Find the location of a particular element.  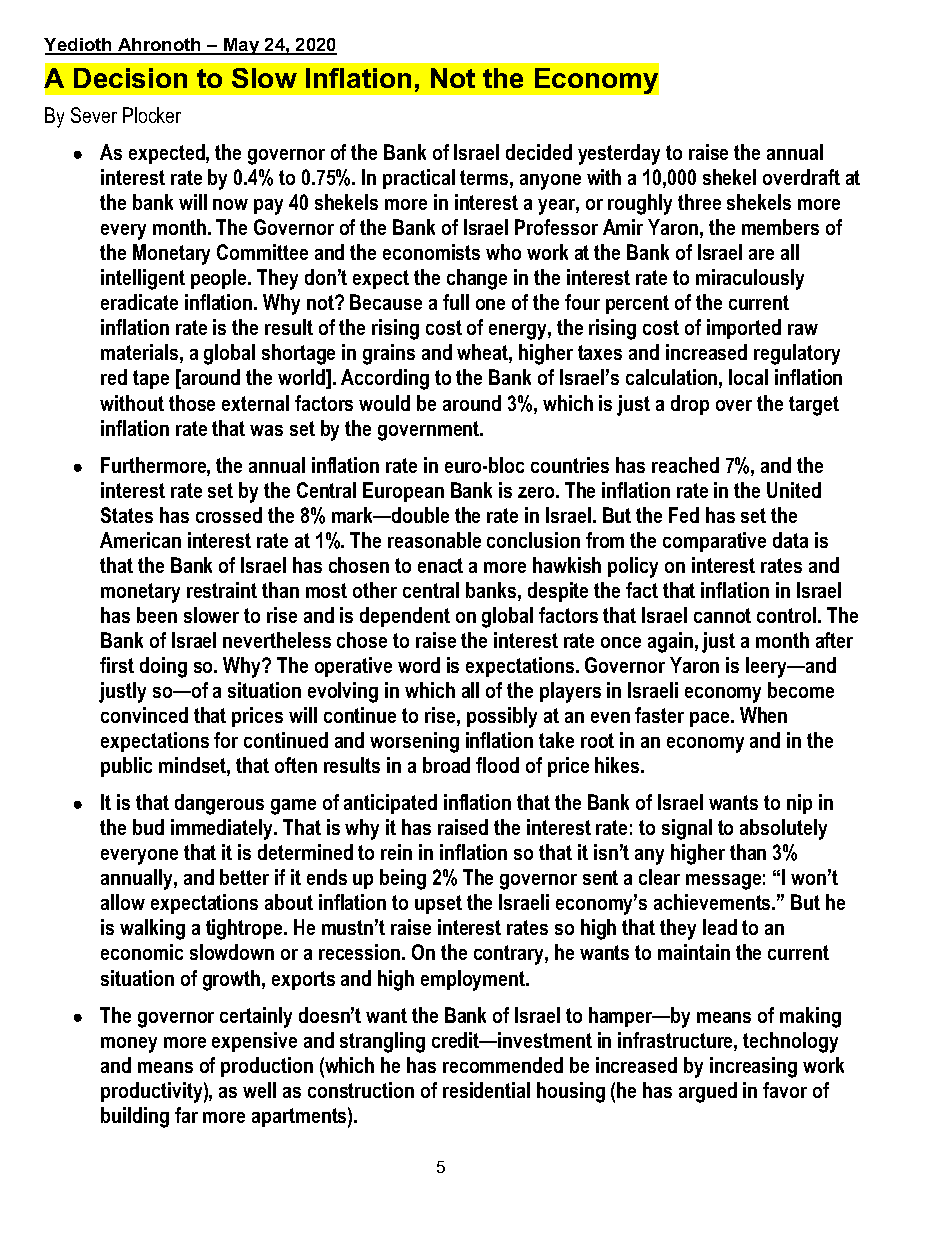

imported is located at coordinates (744, 329).
